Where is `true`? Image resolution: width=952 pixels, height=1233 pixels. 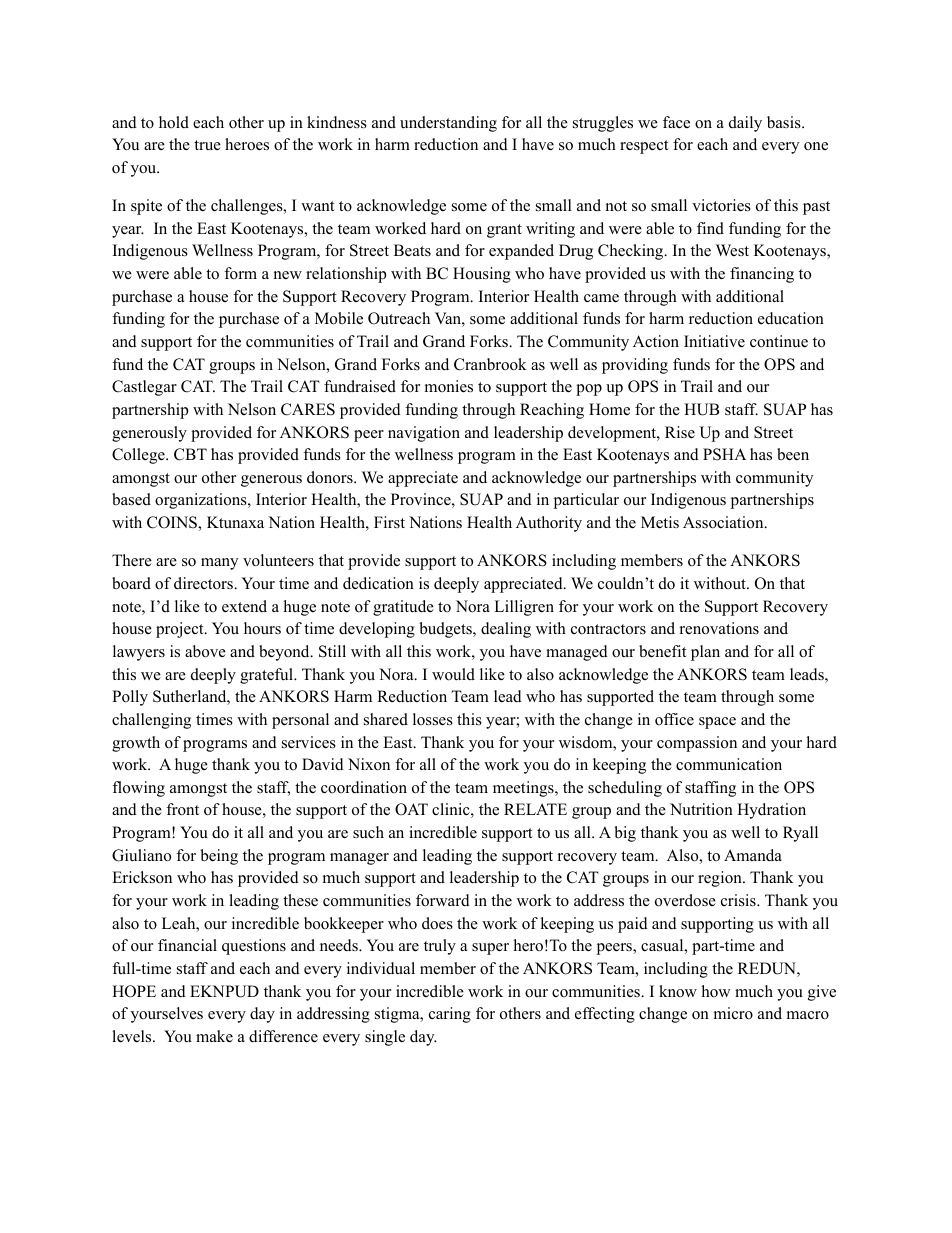
true is located at coordinates (207, 145).
